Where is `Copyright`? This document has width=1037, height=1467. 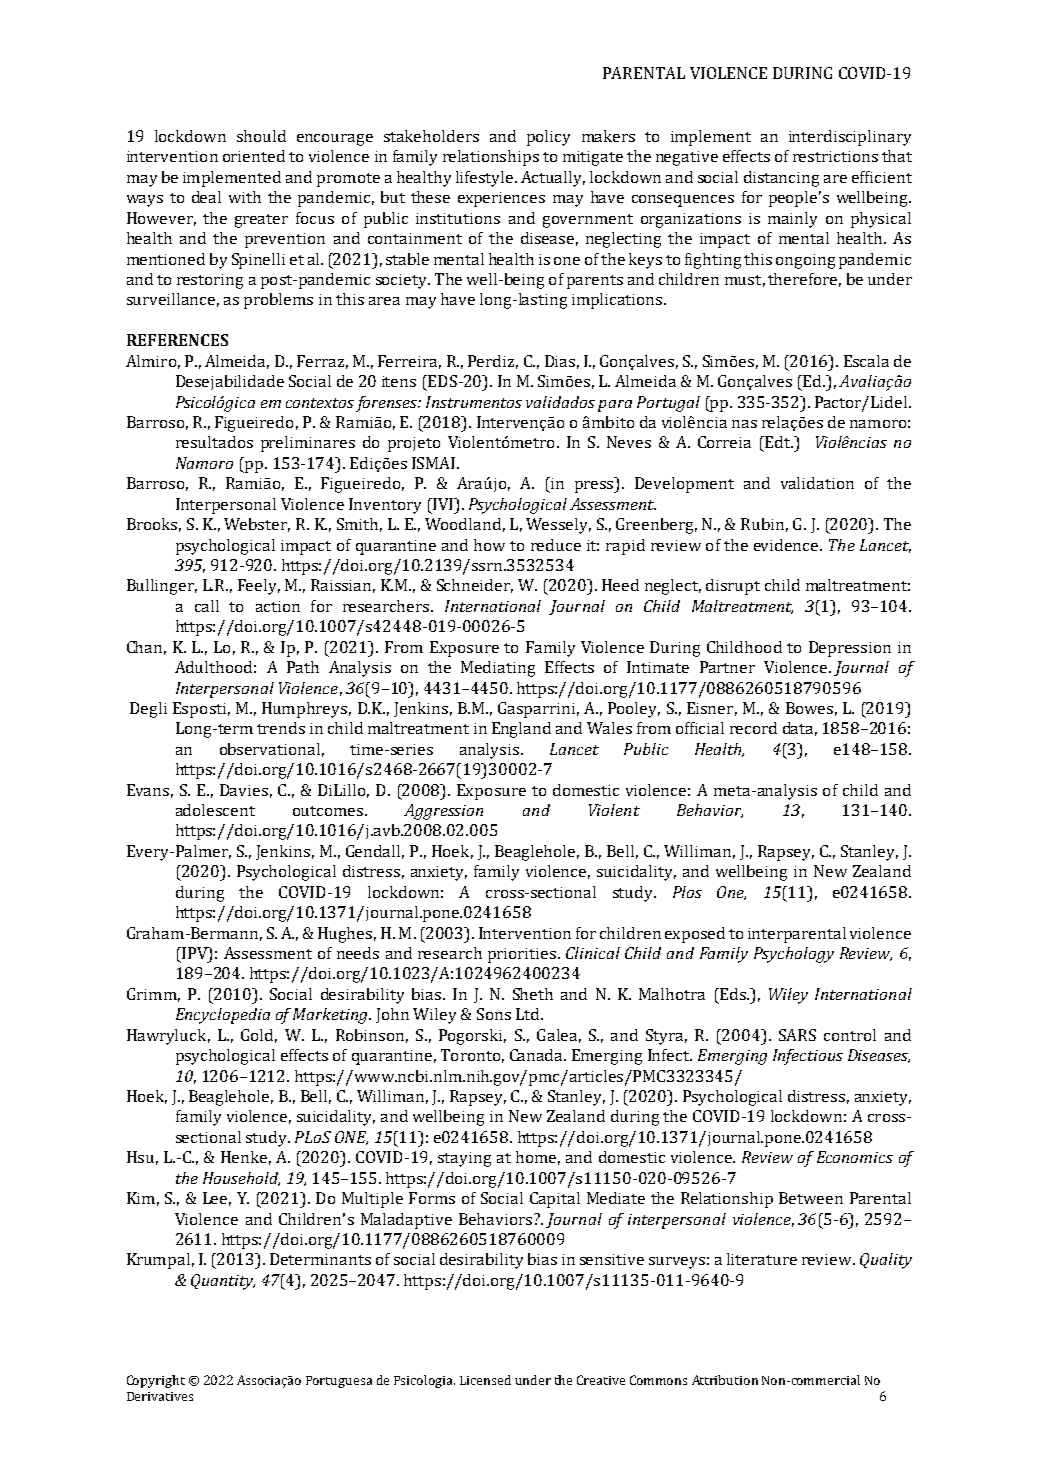 Copyright is located at coordinates (156, 1381).
